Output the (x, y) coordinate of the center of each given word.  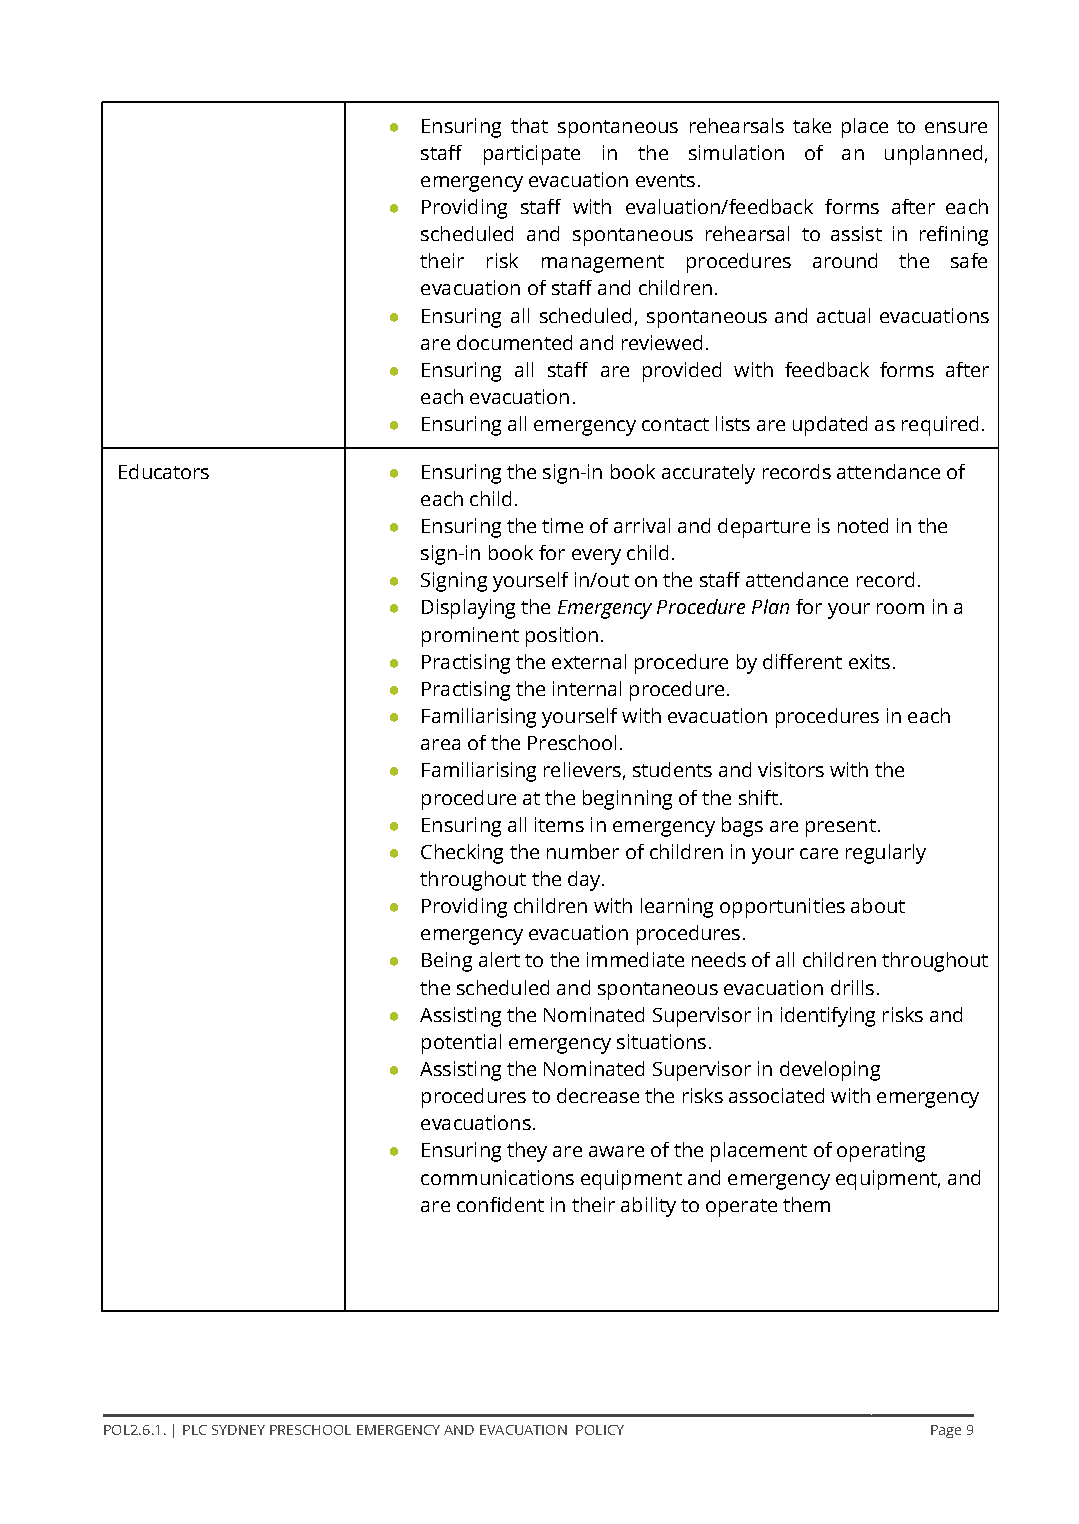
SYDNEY (238, 1430)
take (812, 125)
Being (447, 962)
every (596, 557)
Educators (164, 471)
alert (499, 959)
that (529, 125)
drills (852, 987)
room (900, 608)
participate (532, 155)
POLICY (600, 1430)
